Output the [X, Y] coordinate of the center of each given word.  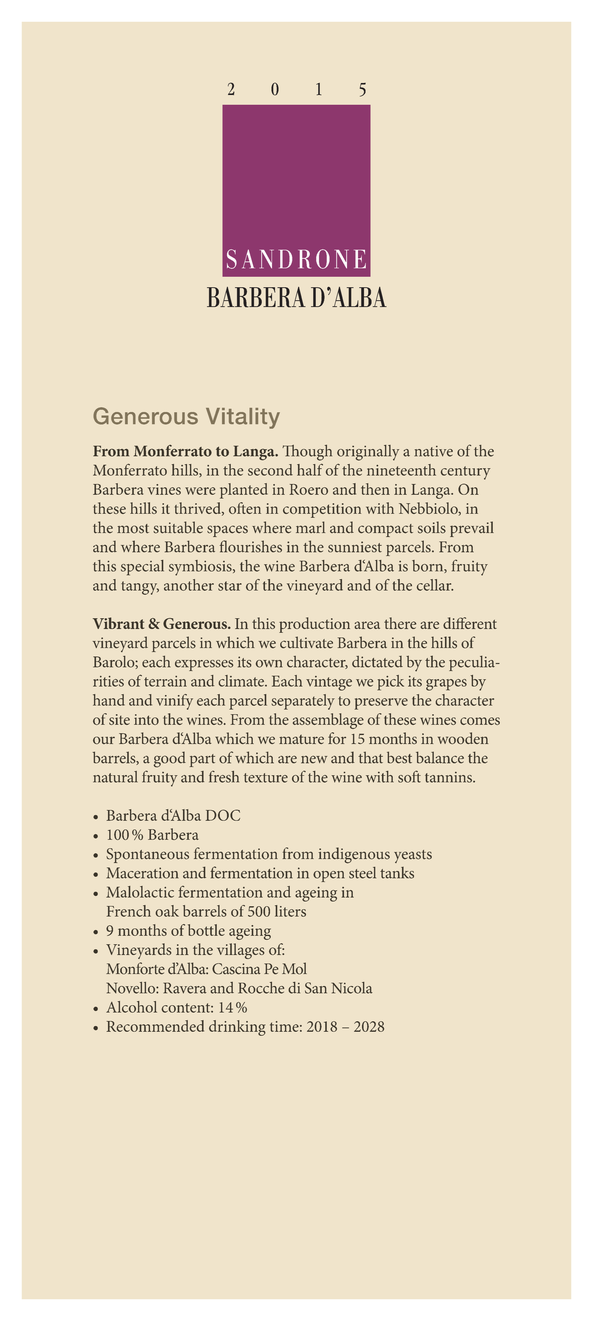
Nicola [352, 988]
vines [164, 489]
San [316, 988]
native [434, 451]
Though [307, 453]
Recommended [155, 1026]
